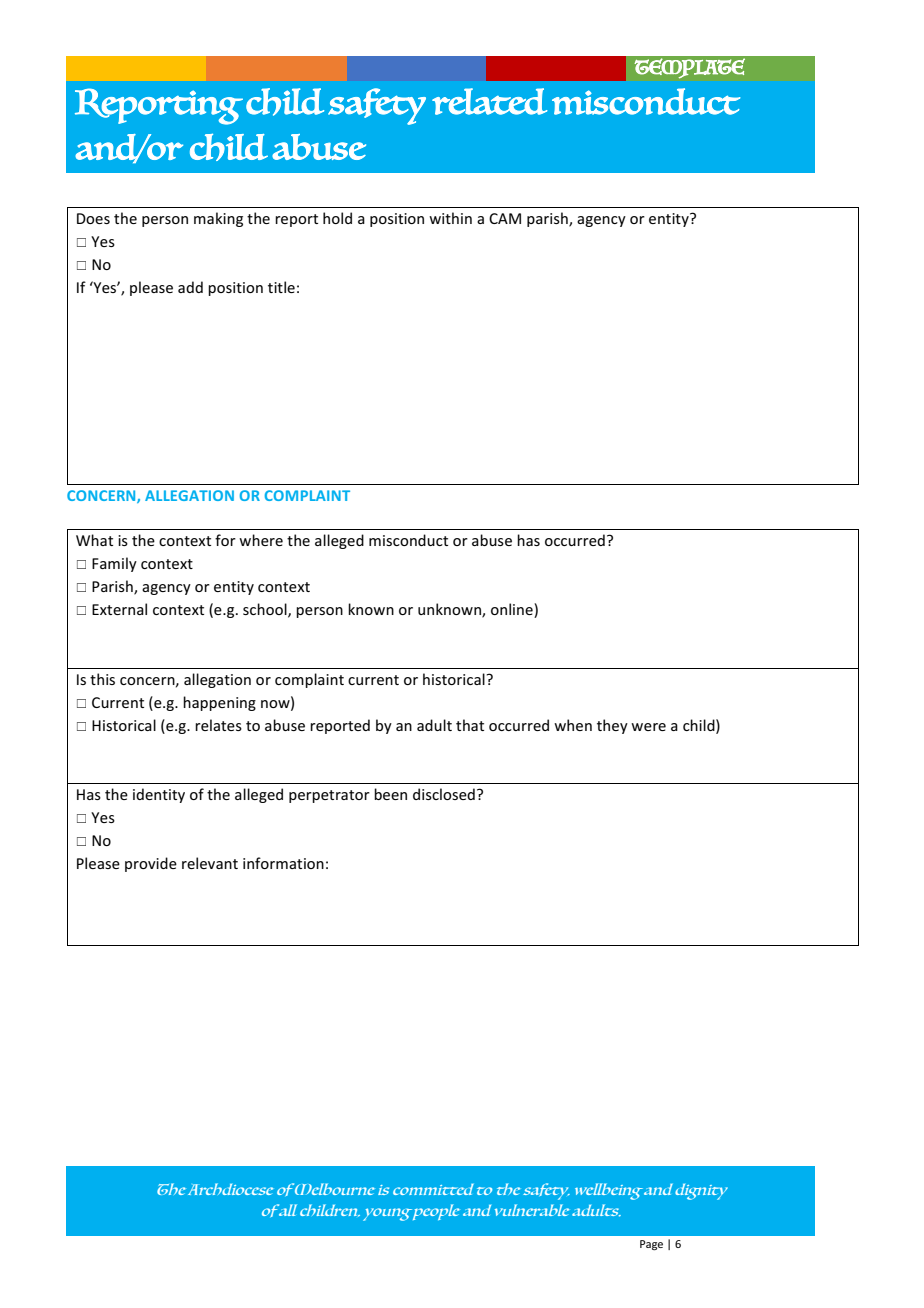 This image has width=924, height=1308. I want to click on provide, so click(151, 864).
